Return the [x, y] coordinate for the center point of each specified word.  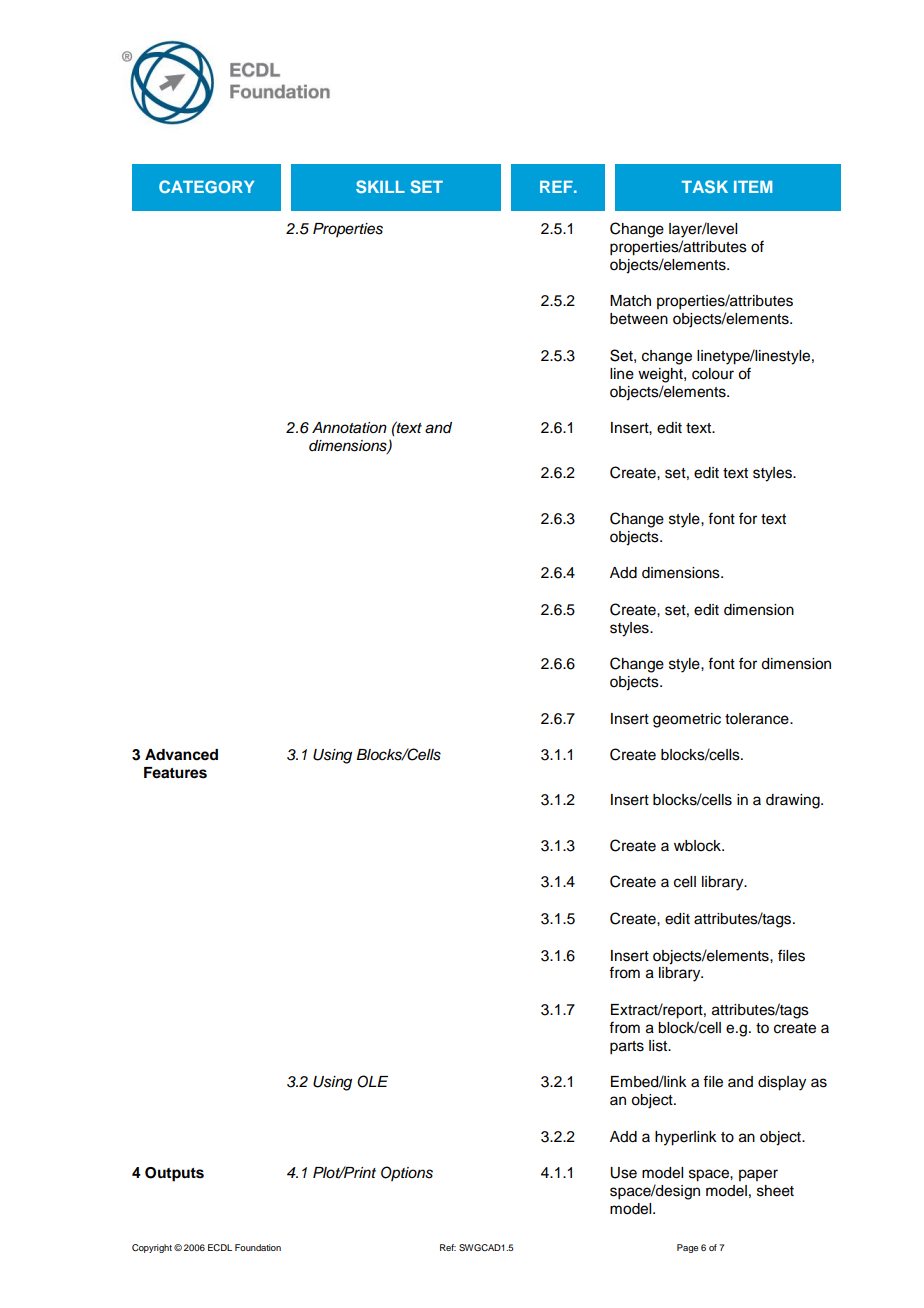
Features [175, 773]
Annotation [349, 427]
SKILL [380, 186]
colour [713, 374]
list [659, 1046]
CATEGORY [206, 186]
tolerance [758, 719]
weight [661, 375]
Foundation [258, 1247]
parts [627, 1048]
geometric [687, 720]
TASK [705, 186]
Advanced [181, 755]
